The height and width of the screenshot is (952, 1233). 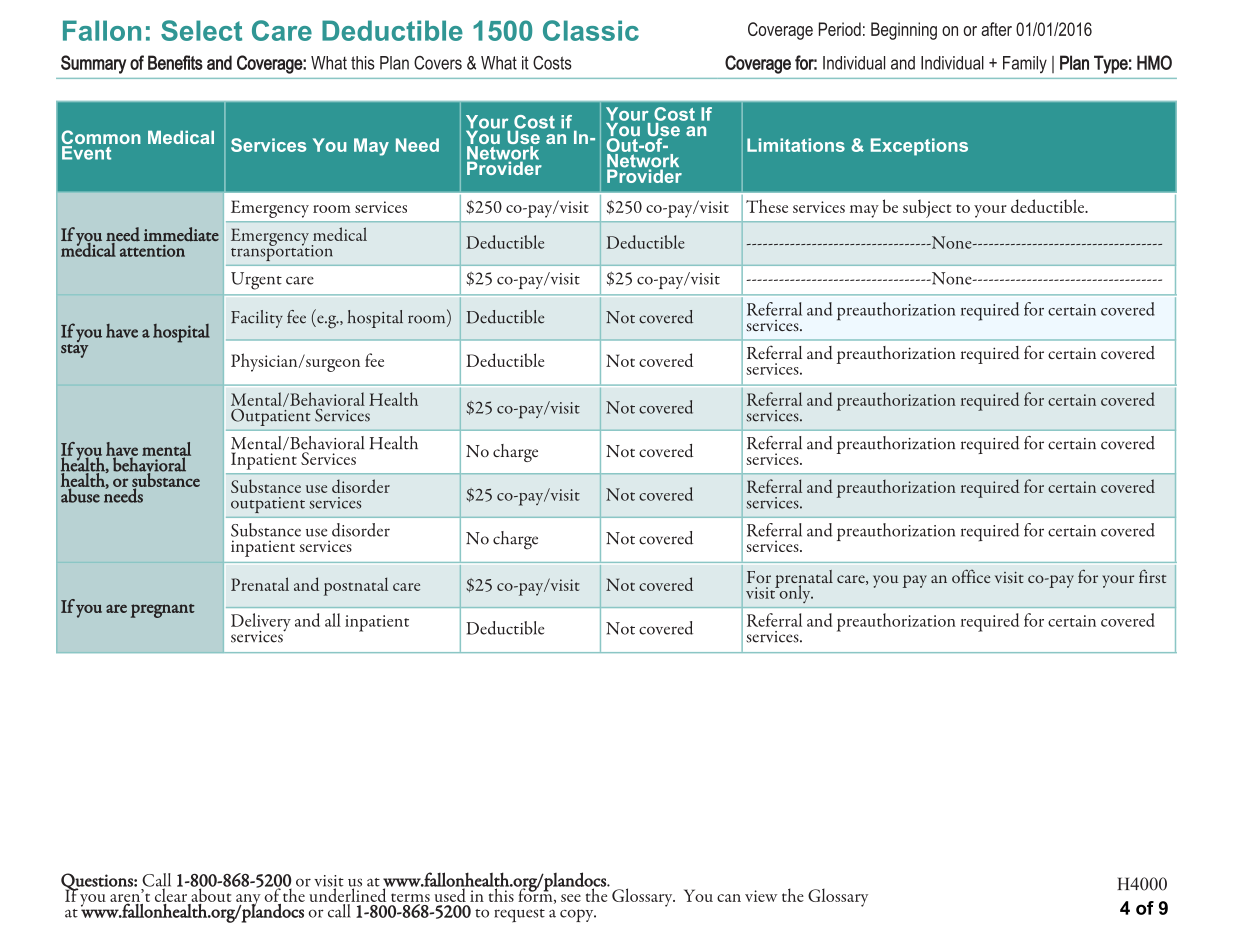 What do you see at coordinates (571, 898) in the screenshot?
I see `see` at bounding box center [571, 898].
